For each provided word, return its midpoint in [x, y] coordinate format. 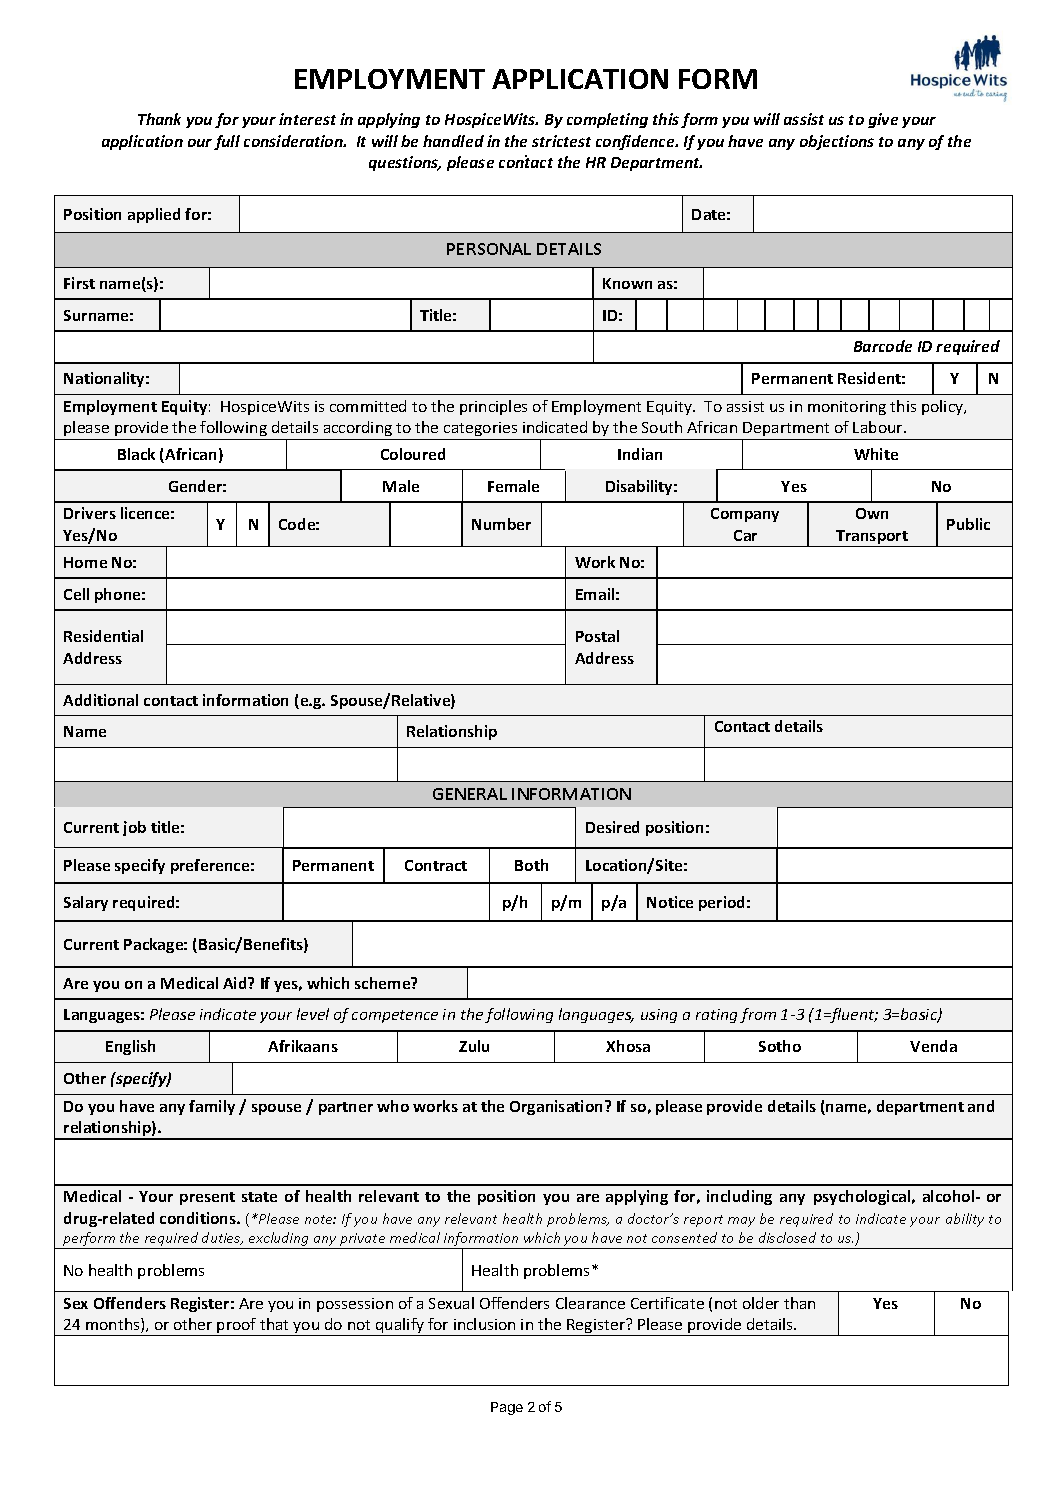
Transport [872, 538]
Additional [100, 700]
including [739, 1197]
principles [493, 407]
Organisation [558, 1107]
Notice [670, 902]
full [227, 142]
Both [531, 865]
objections [837, 142]
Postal [597, 636]
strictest [561, 141]
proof [237, 1327]
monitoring [847, 408]
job [134, 828]
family [212, 1107]
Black [136, 454]
